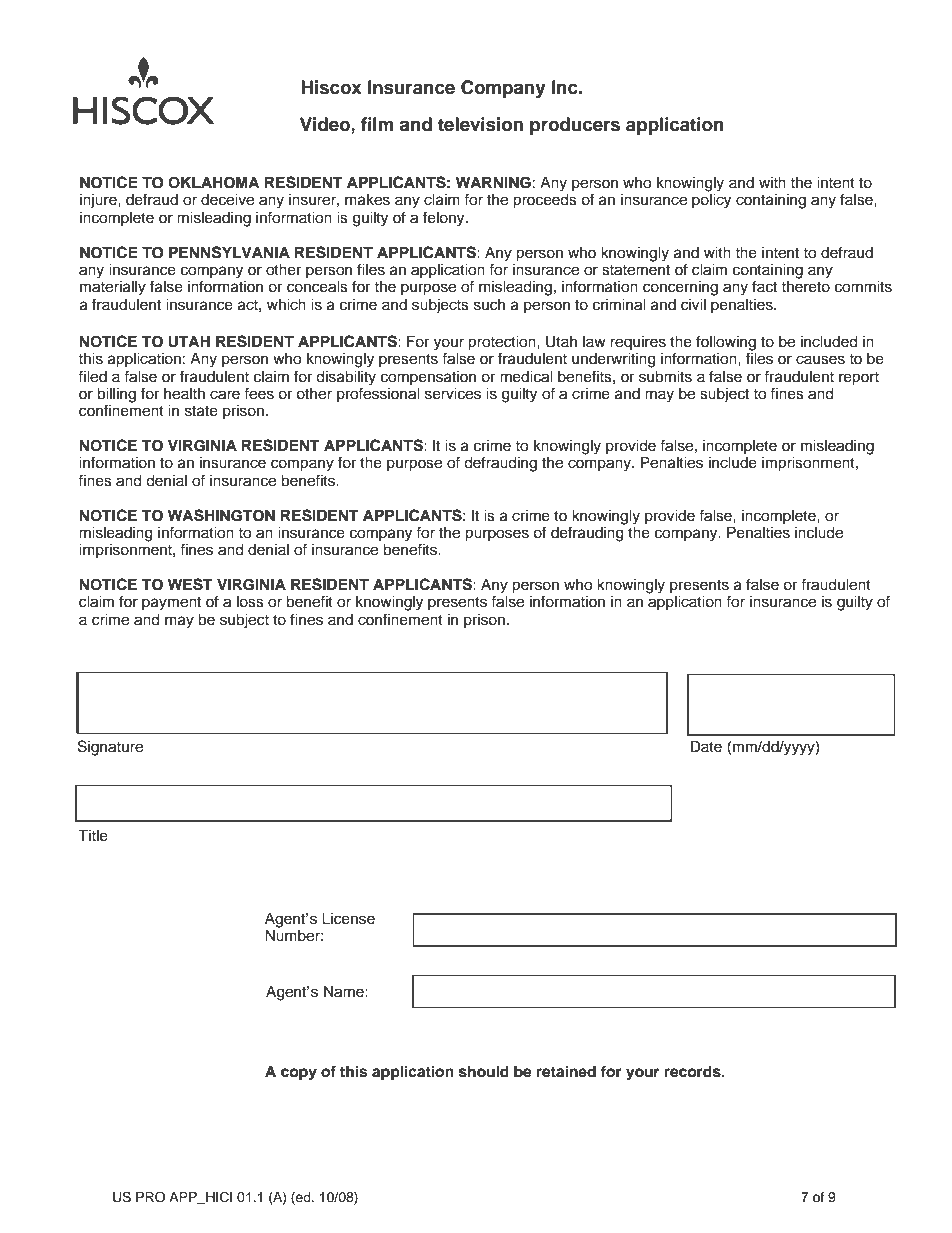  I want to click on copy, so click(299, 1074).
